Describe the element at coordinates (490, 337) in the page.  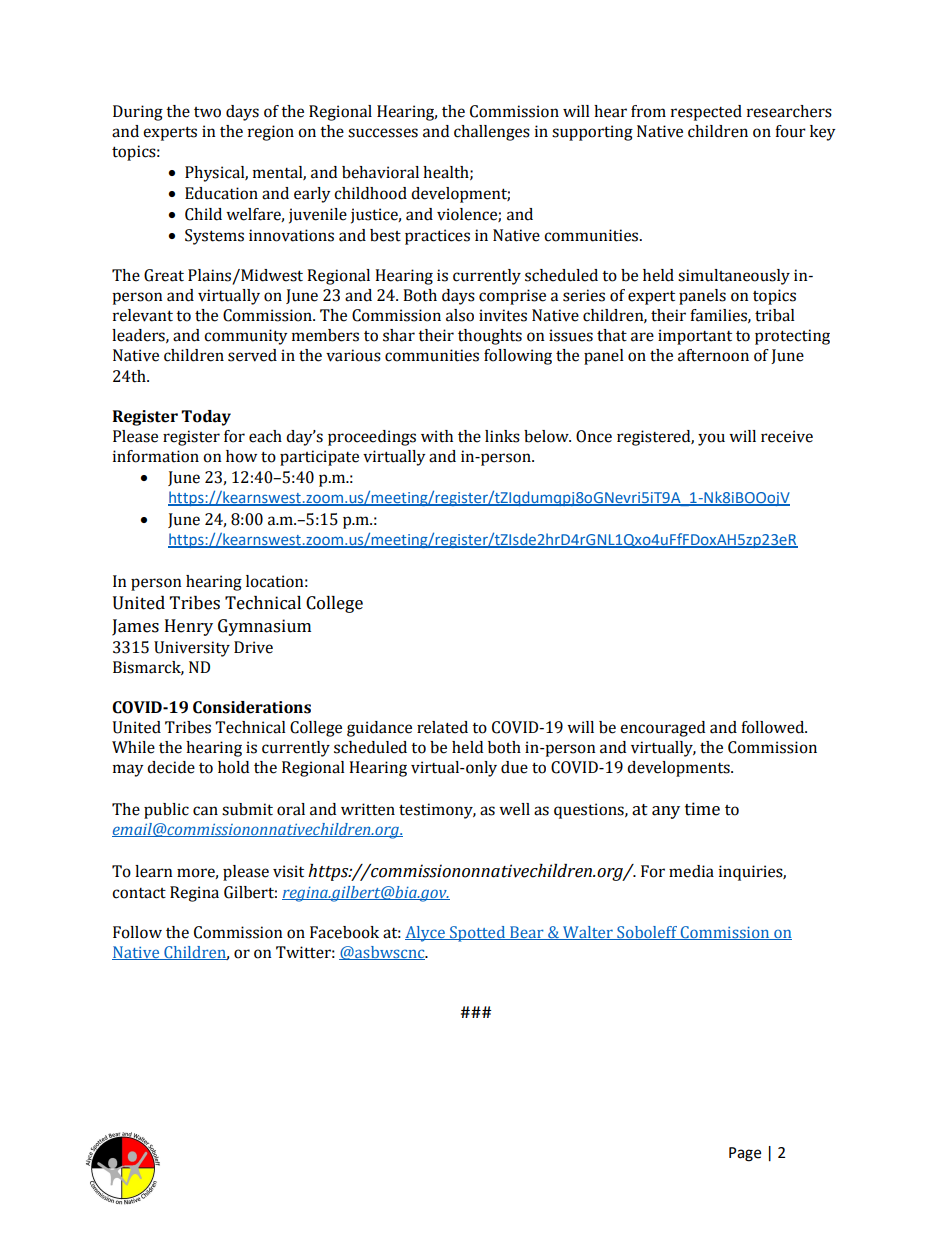
I see `thoughts` at that location.
